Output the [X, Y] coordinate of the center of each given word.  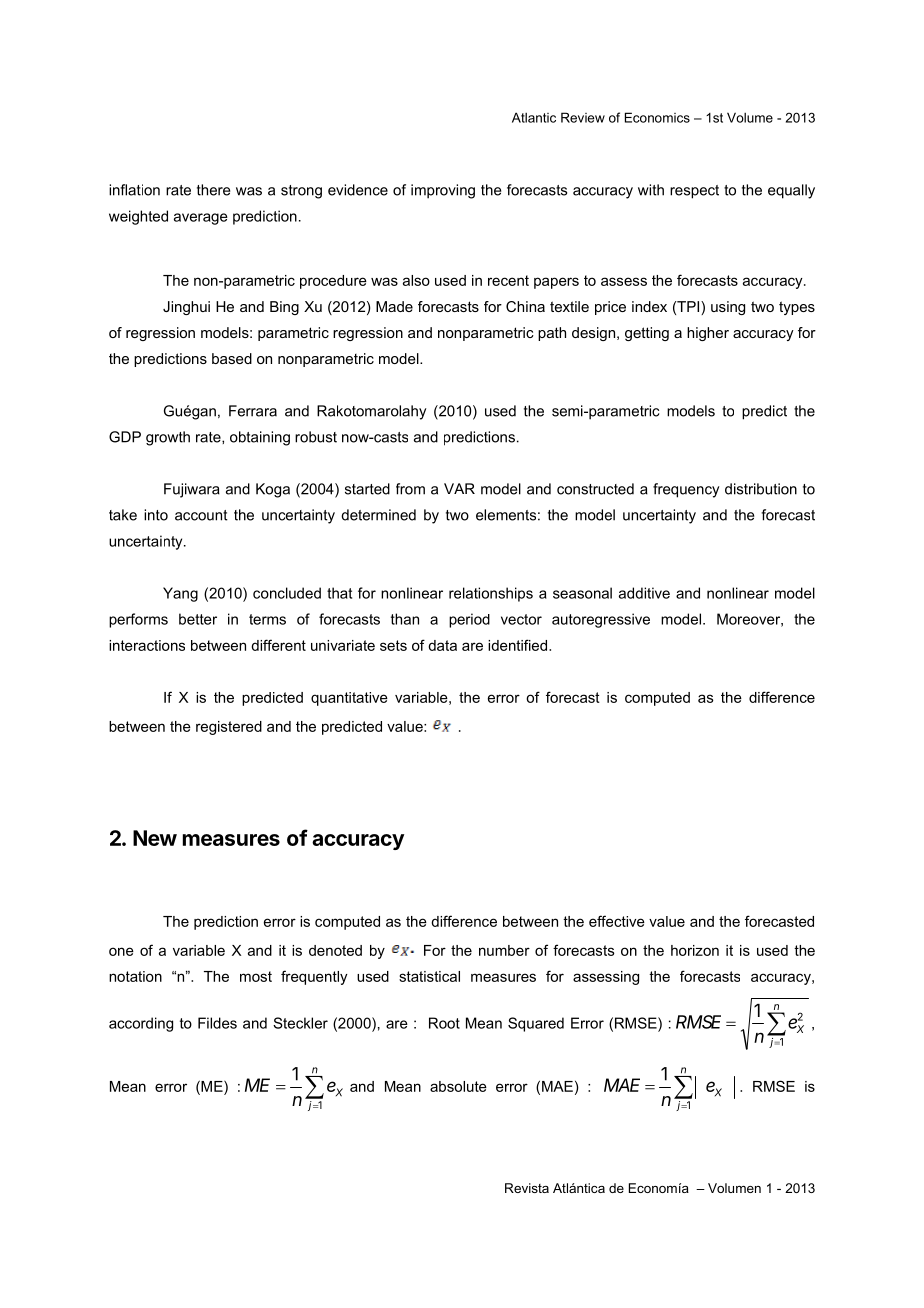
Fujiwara [192, 490]
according [141, 1024]
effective [617, 921]
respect [694, 192]
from [410, 489]
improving [443, 191]
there [213, 190]
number [504, 950]
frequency [686, 490]
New [155, 838]
